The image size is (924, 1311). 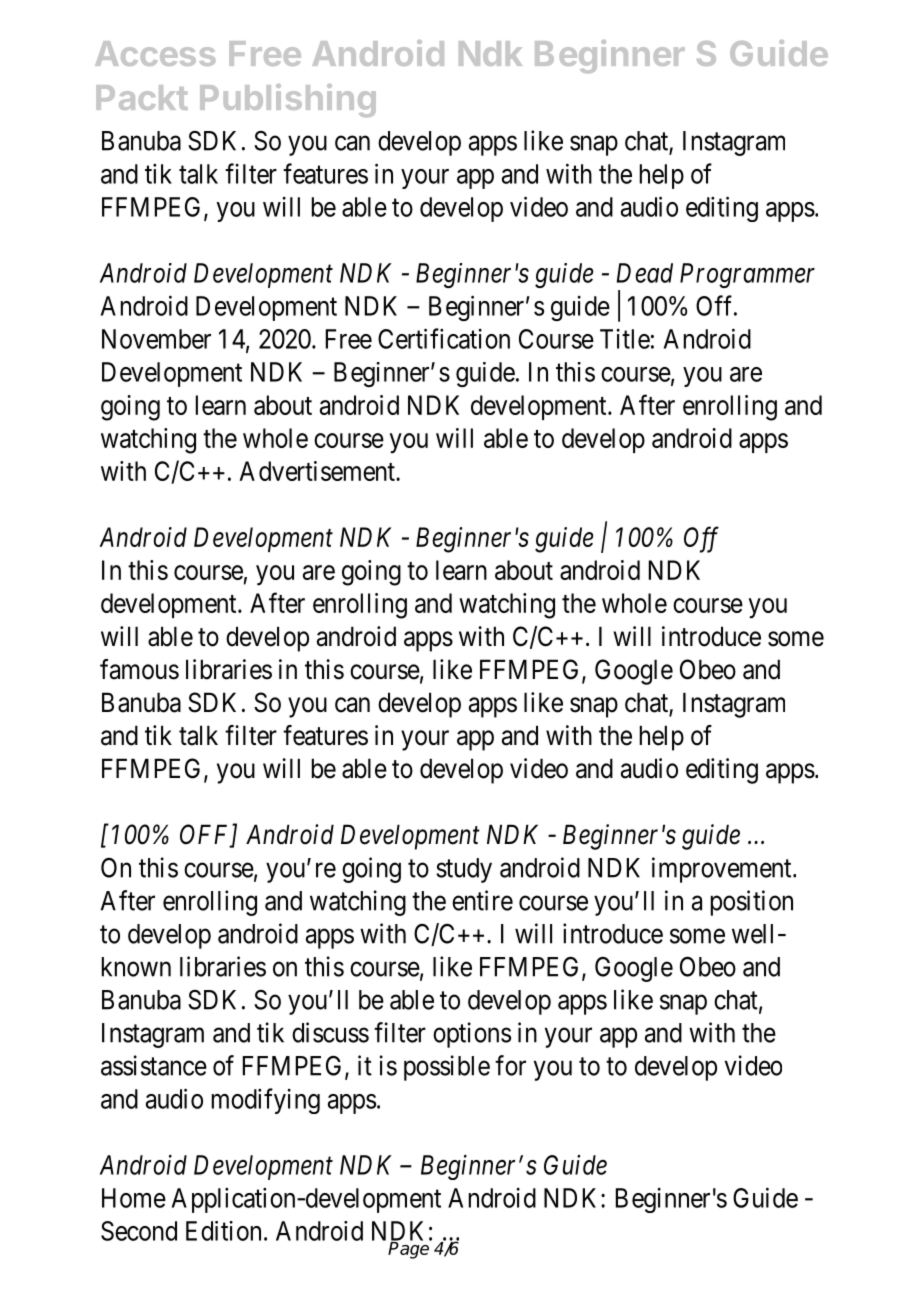 What do you see at coordinates (410, 1249) in the document?
I see `Page` at bounding box center [410, 1249].
